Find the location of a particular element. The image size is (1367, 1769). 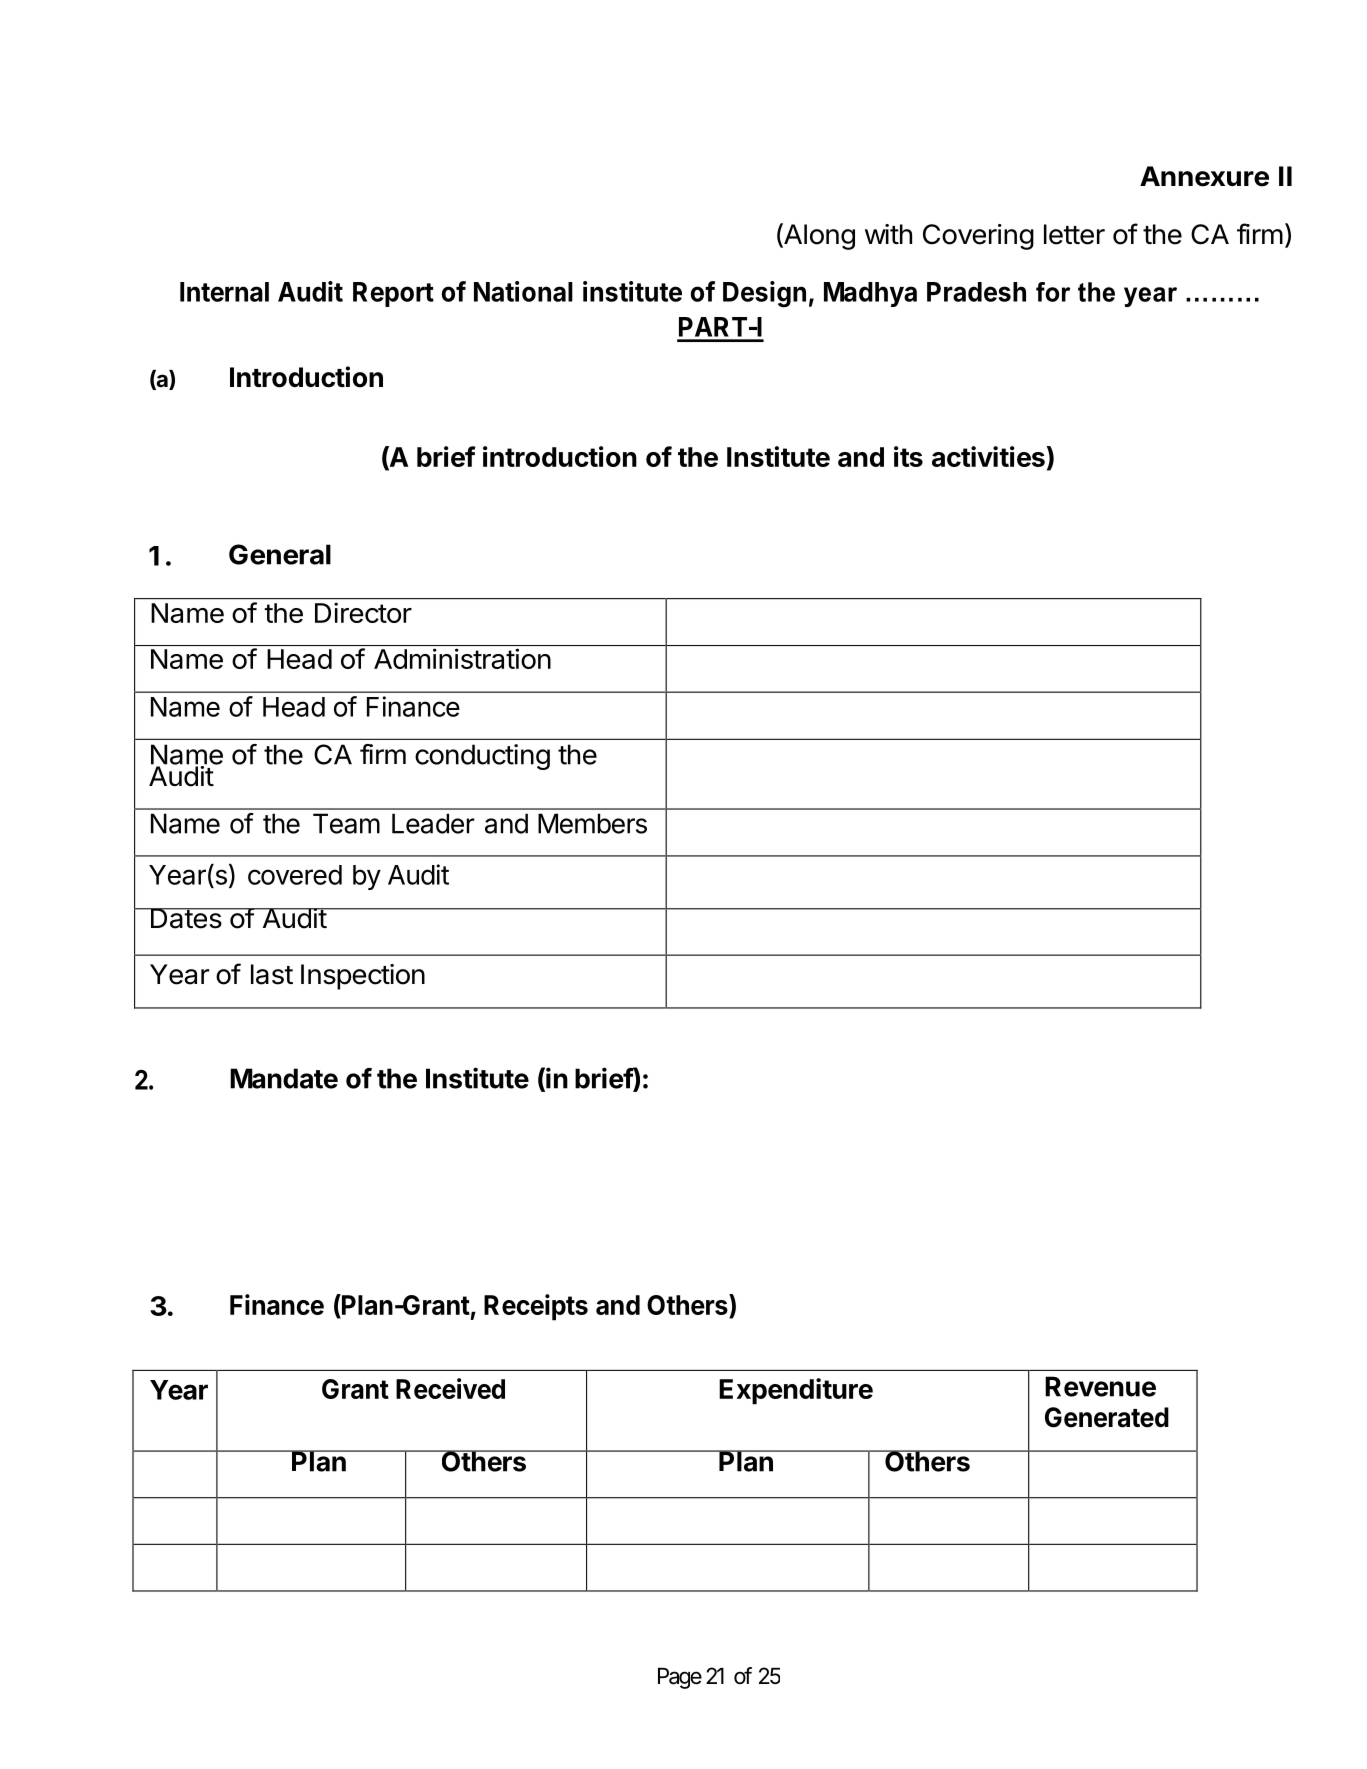

General is located at coordinates (280, 554).
